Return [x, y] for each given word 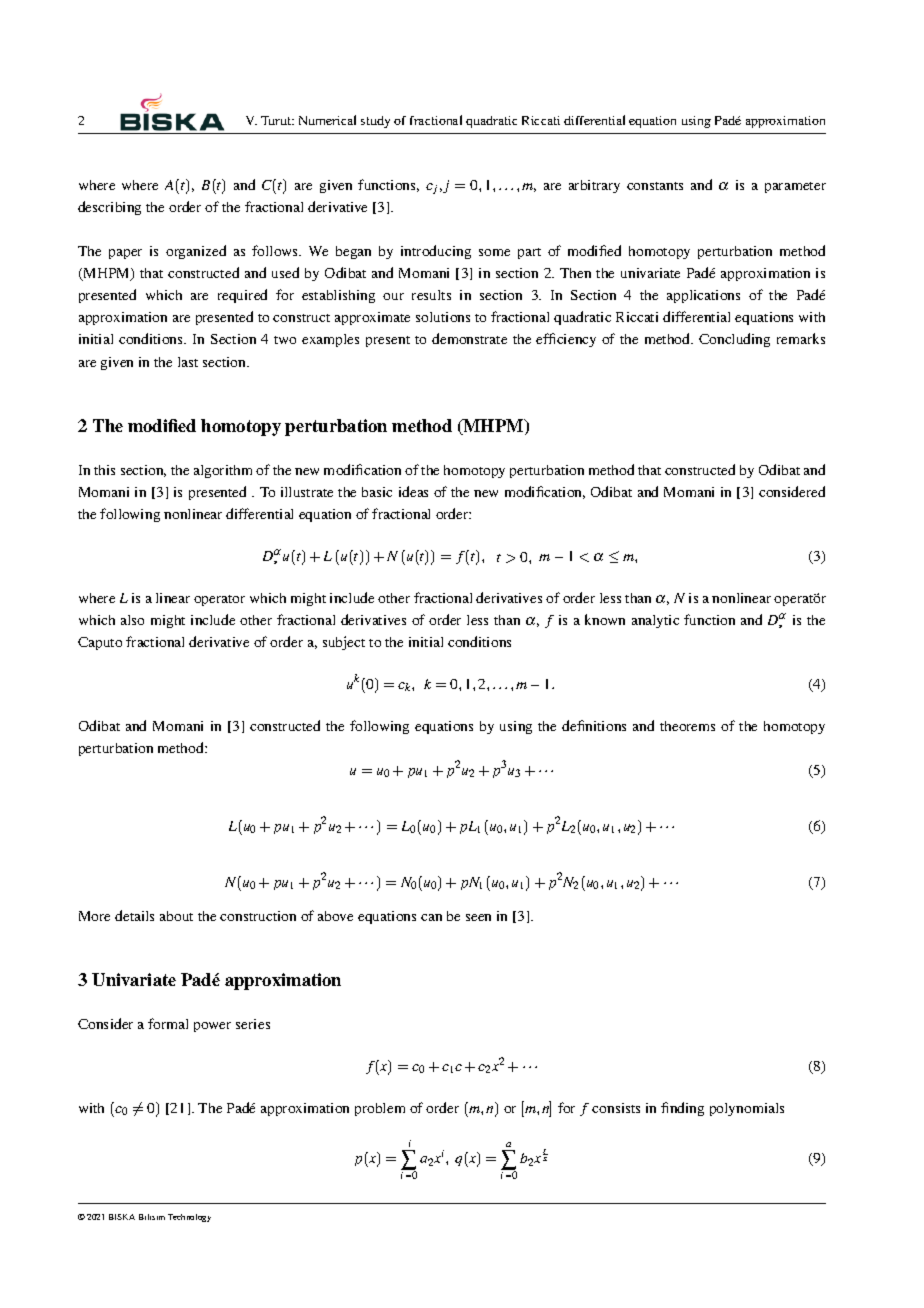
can [431, 917]
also [132, 620]
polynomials [747, 1109]
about [176, 916]
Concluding [734, 340]
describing [109, 208]
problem [380, 1109]
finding [682, 1109]
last [188, 362]
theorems [687, 726]
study [375, 122]
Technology [189, 1218]
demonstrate [469, 338]
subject [344, 643]
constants [655, 186]
